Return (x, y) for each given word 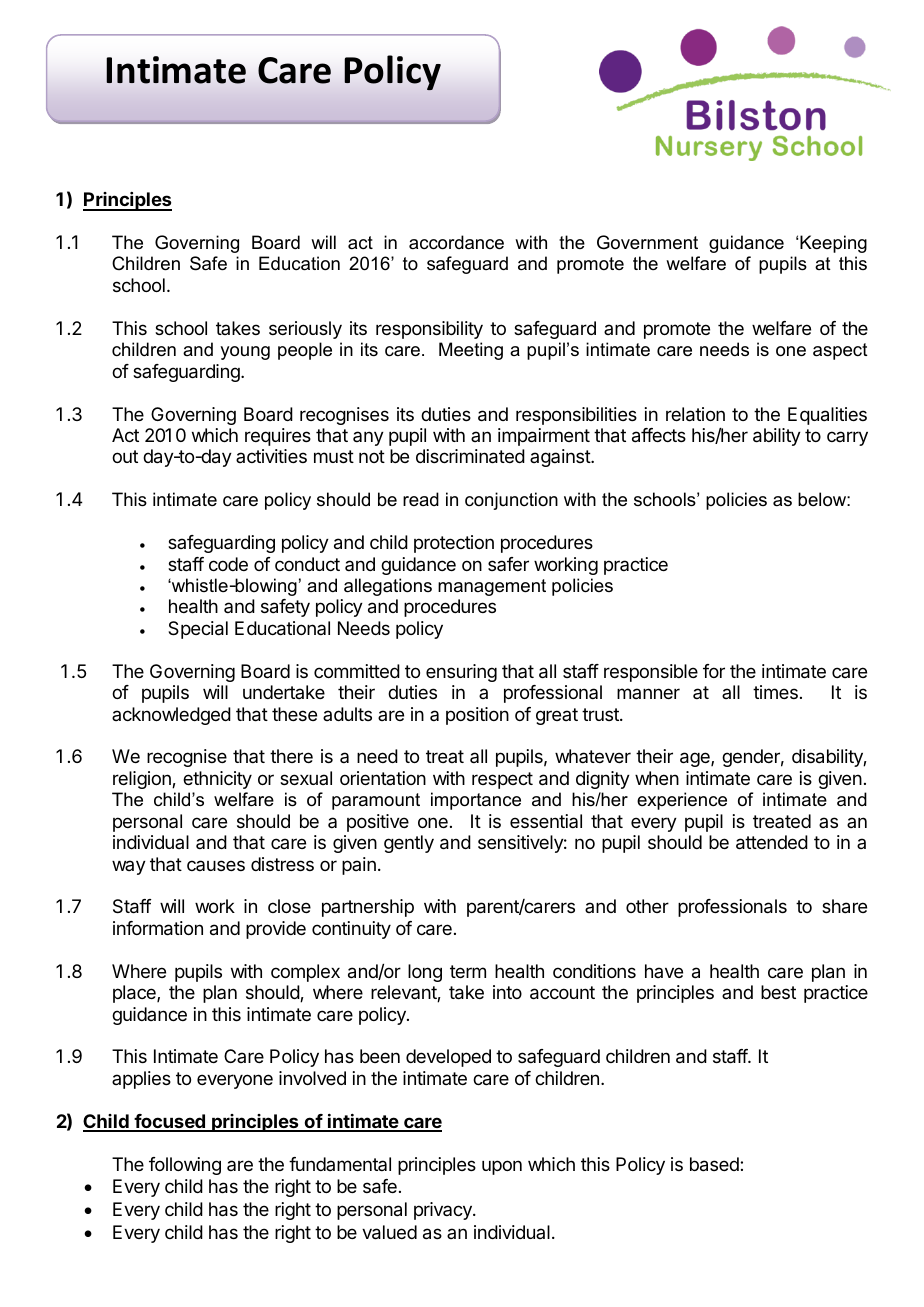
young (245, 353)
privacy (444, 1211)
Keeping (833, 244)
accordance (456, 242)
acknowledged (171, 716)
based (715, 1164)
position (477, 716)
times (775, 692)
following (185, 1166)
